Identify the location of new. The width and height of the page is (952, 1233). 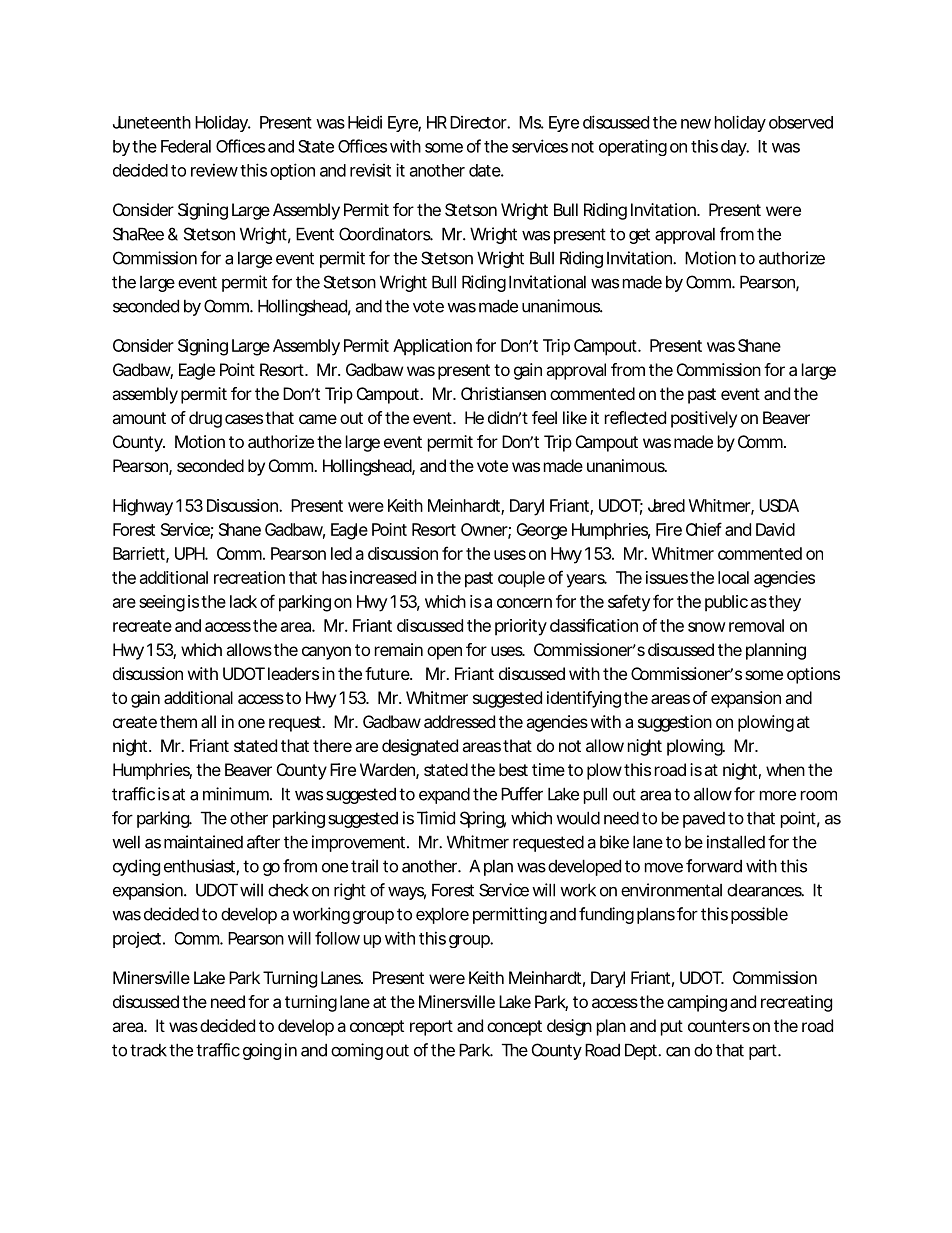
(696, 124).
